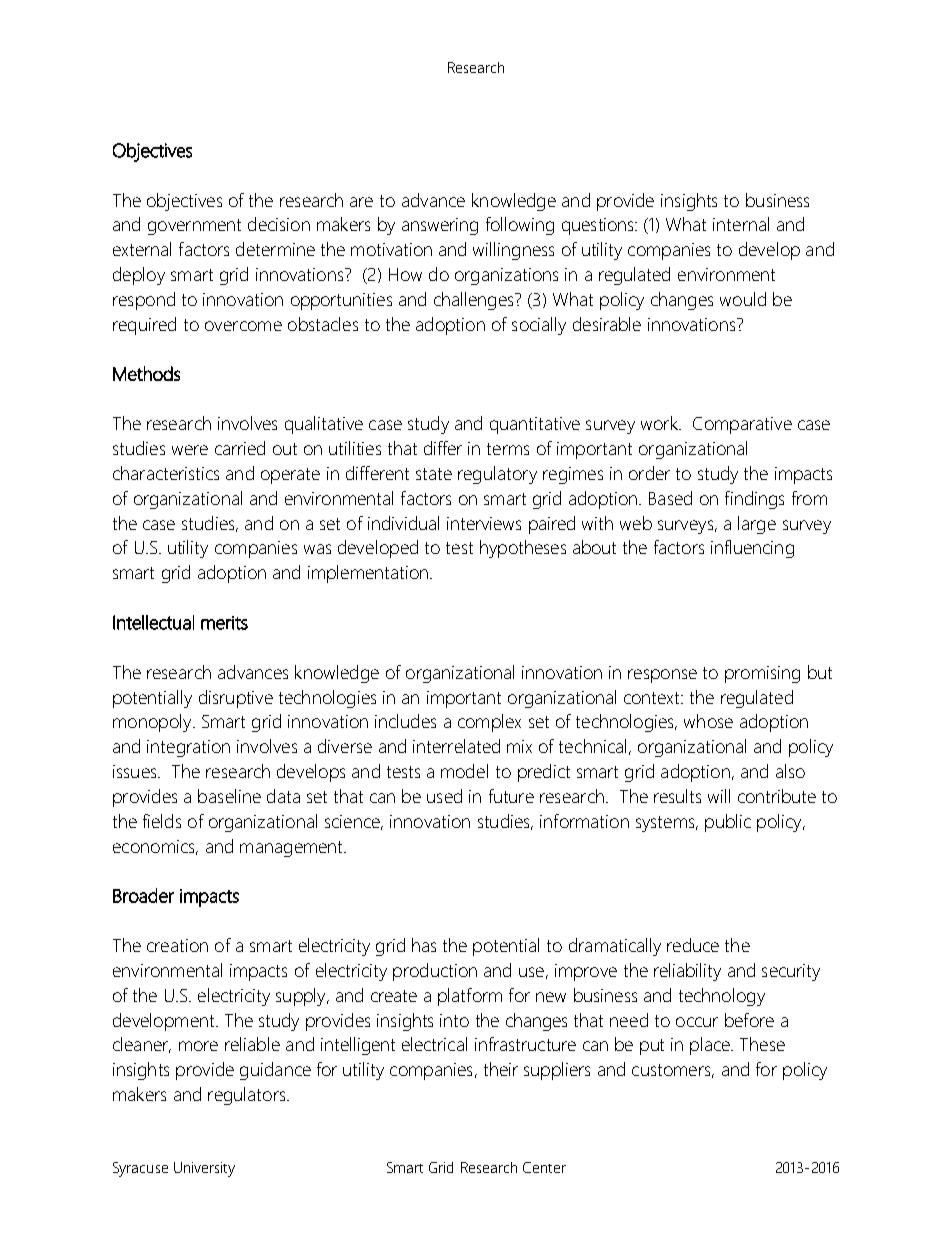  What do you see at coordinates (444, 796) in the page?
I see `used` at bounding box center [444, 796].
